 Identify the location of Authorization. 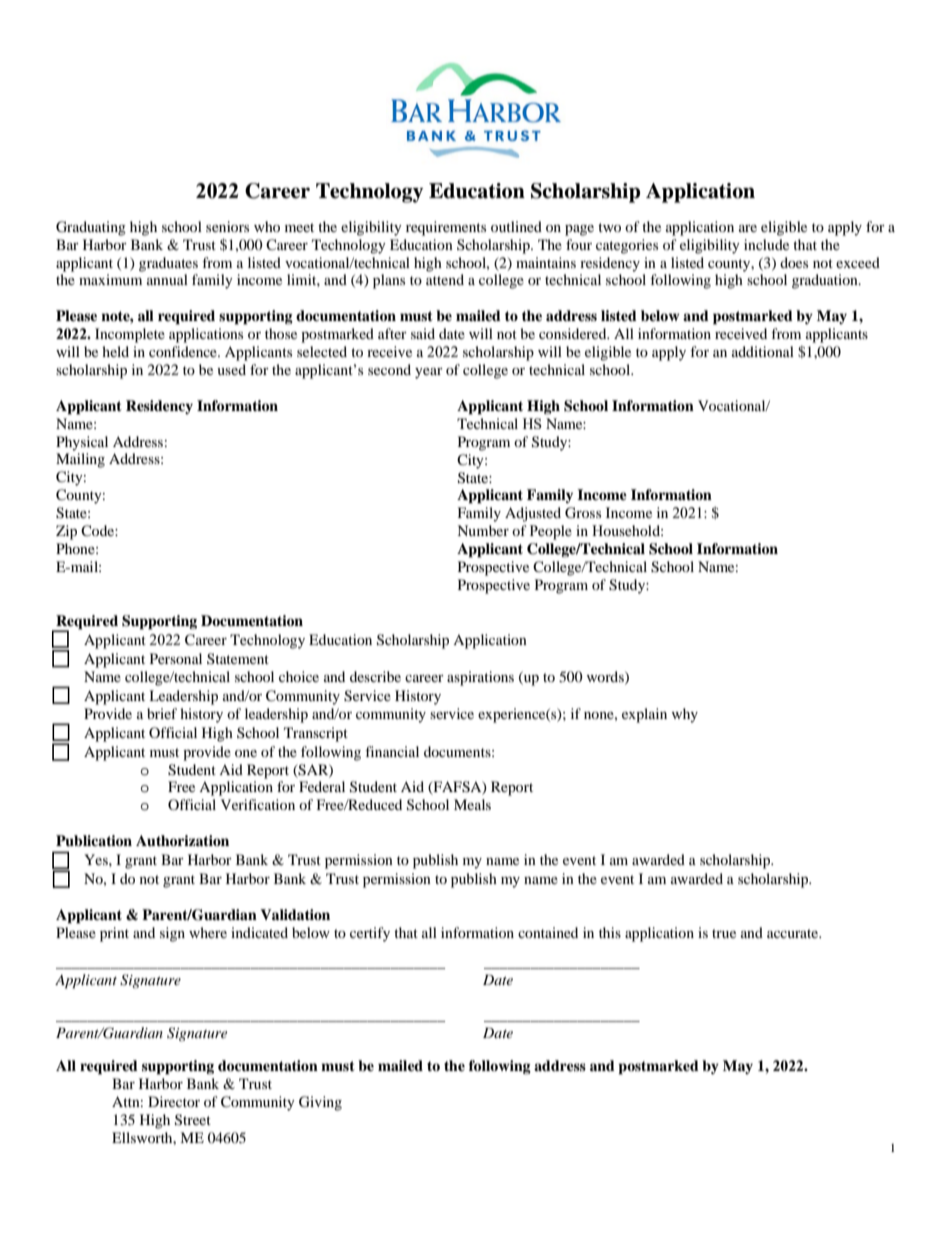
(182, 840).
